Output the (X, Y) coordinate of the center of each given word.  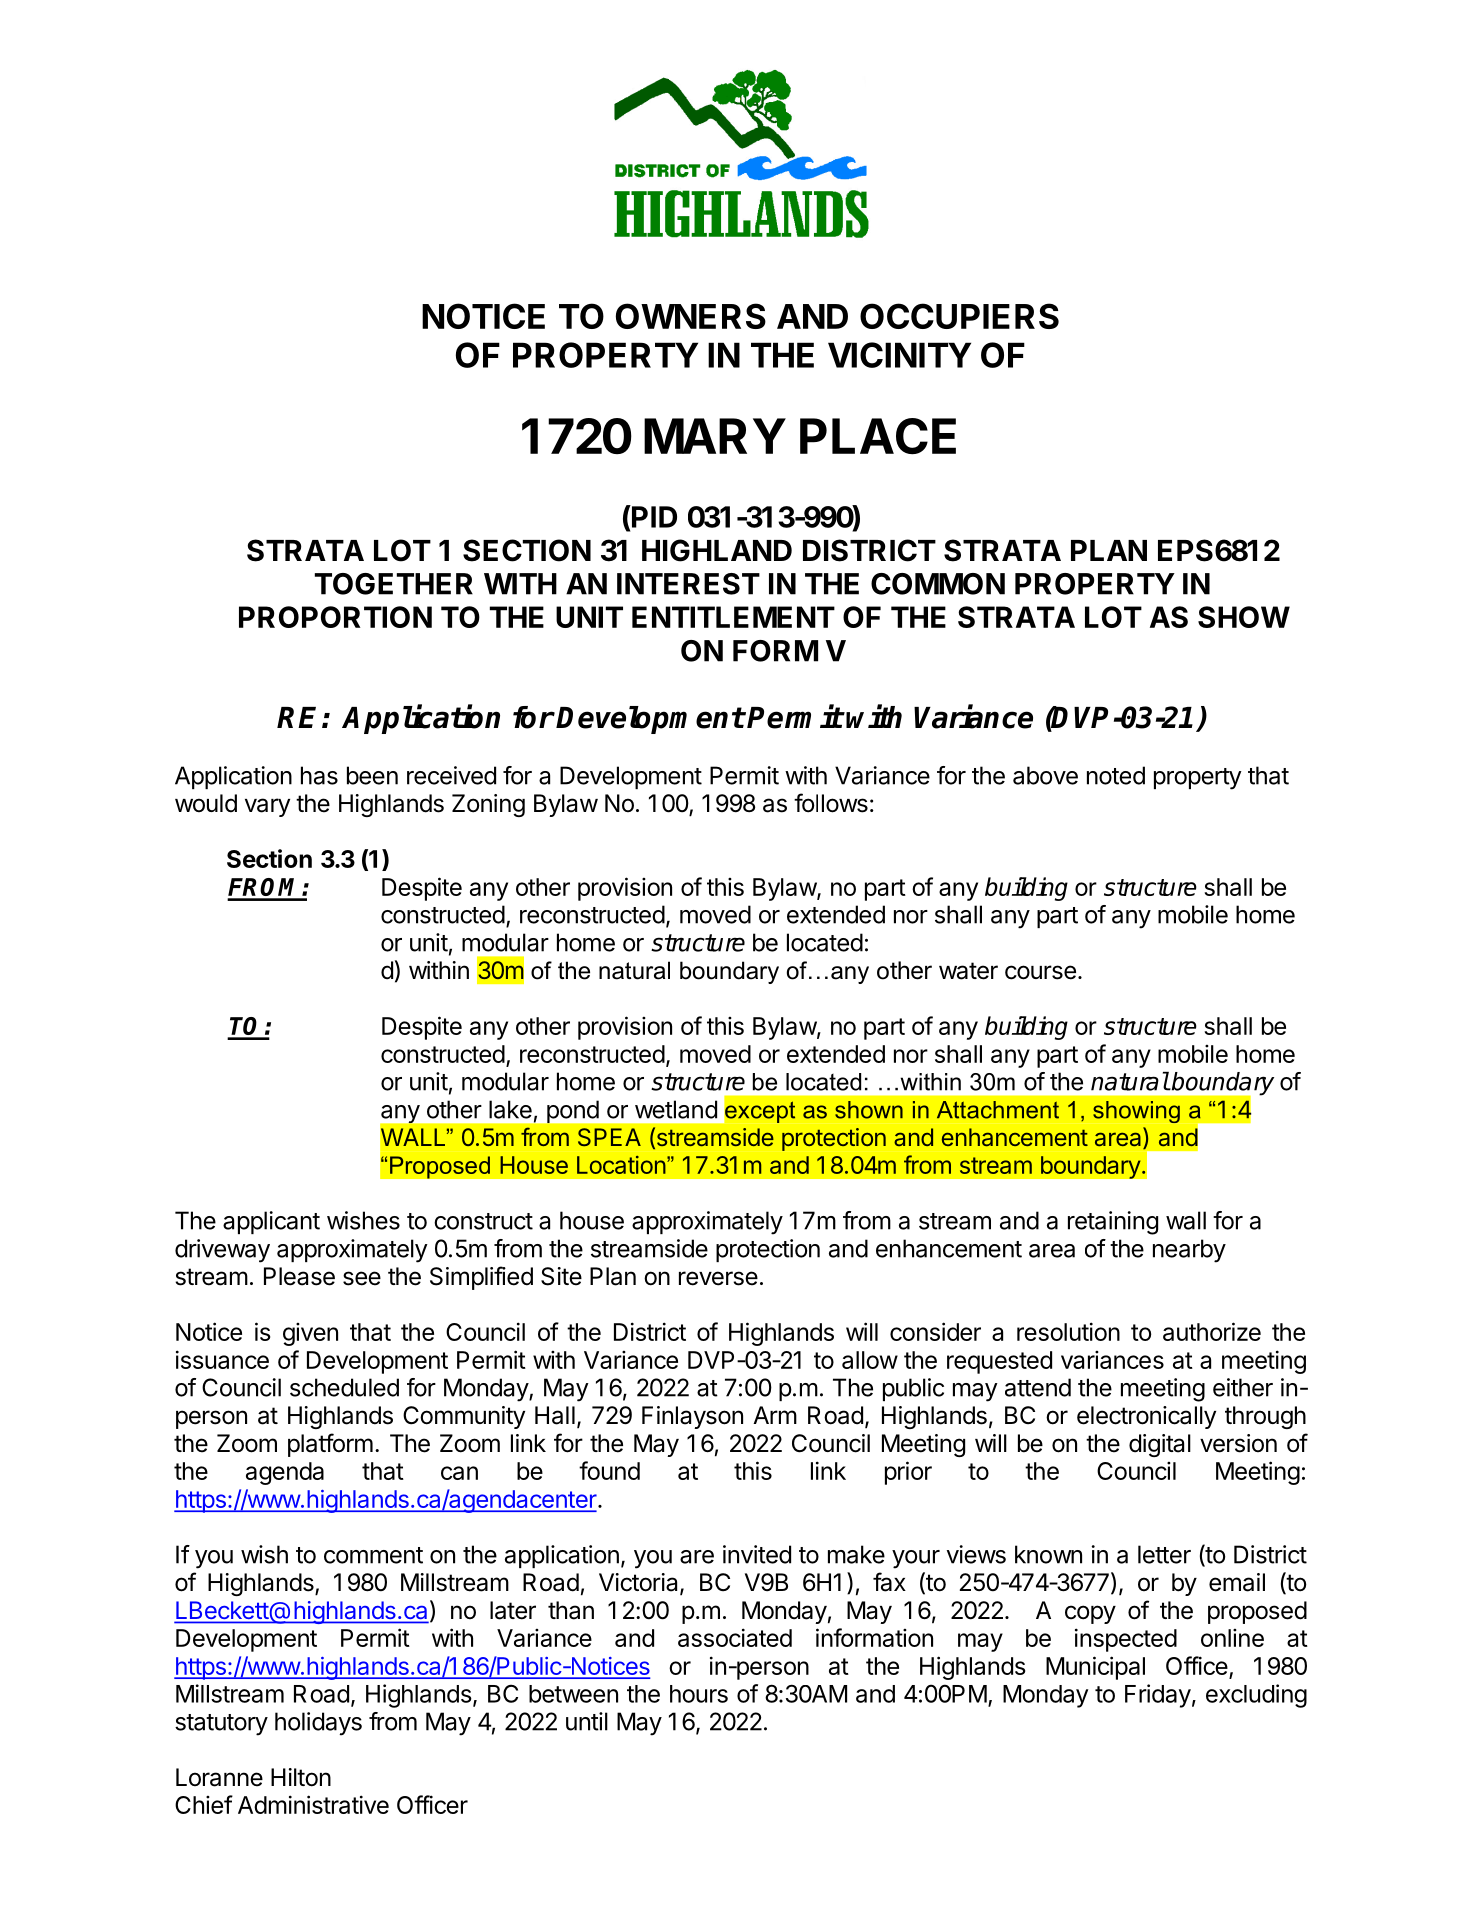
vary (267, 807)
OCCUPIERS (959, 316)
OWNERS (691, 316)
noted (1116, 775)
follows (831, 803)
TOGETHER (394, 584)
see (362, 1278)
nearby (1189, 1251)
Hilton (301, 1777)
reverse (718, 1278)
